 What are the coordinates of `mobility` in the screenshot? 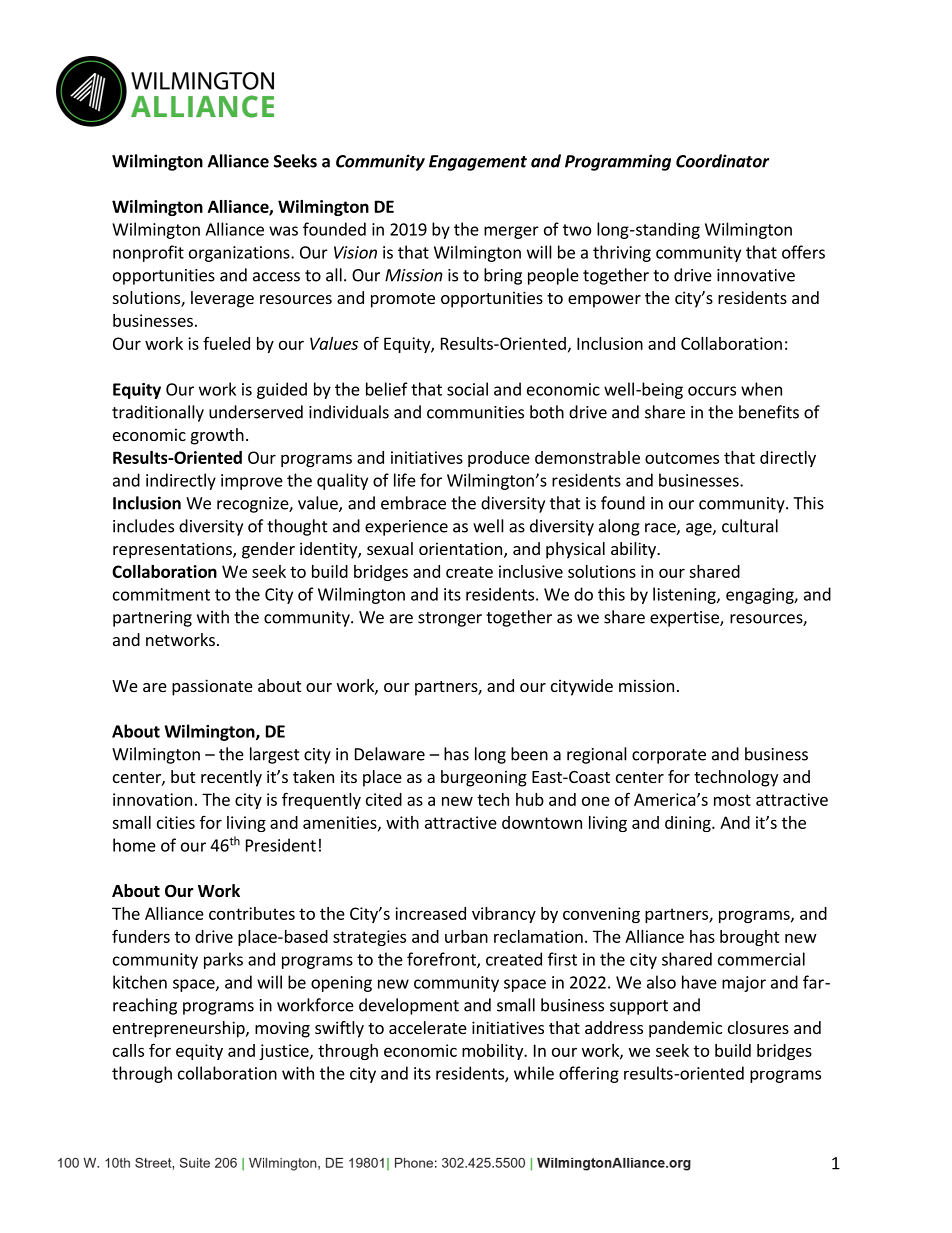 It's located at (494, 1052).
